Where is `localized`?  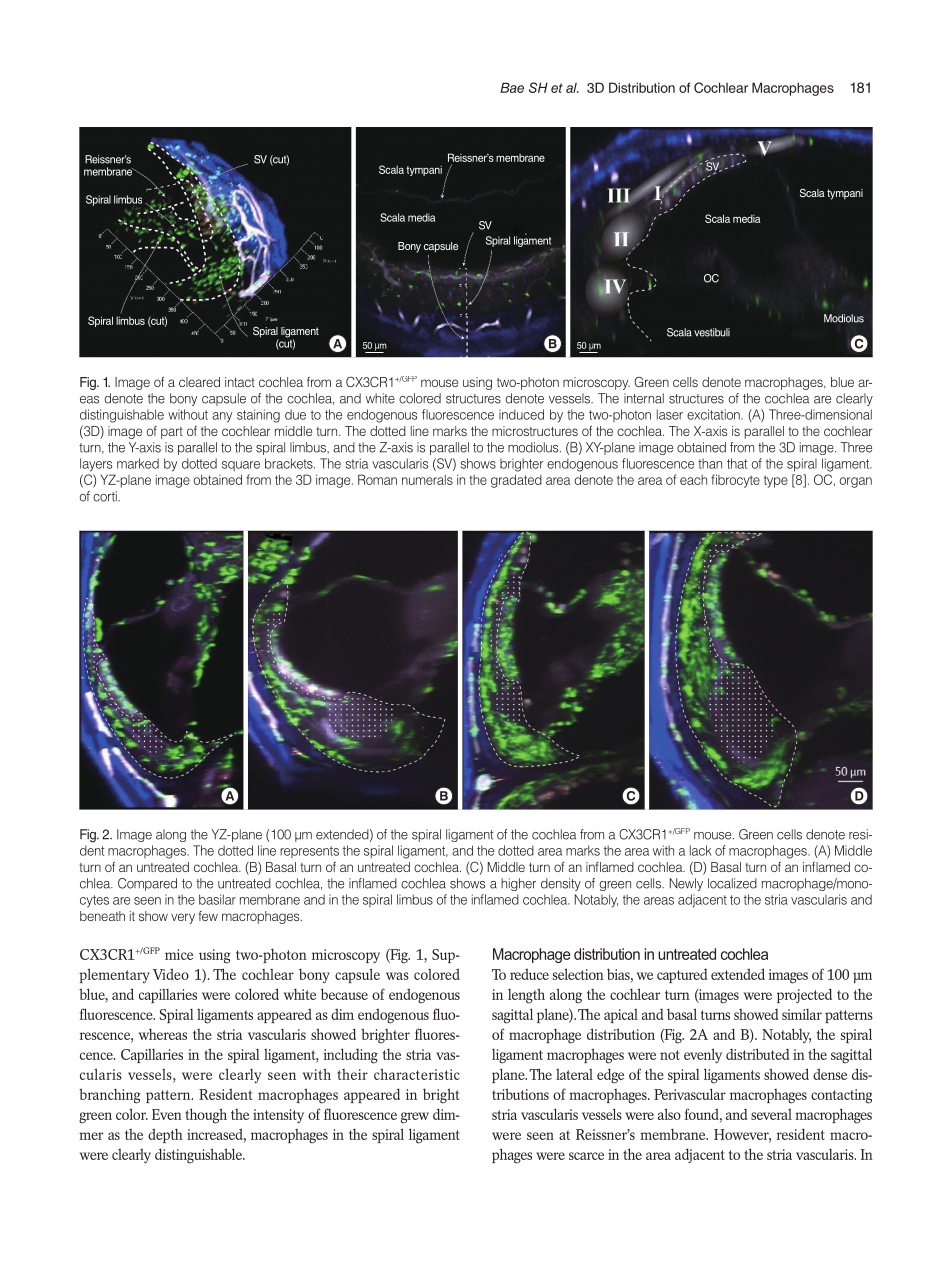 localized is located at coordinates (732, 883).
